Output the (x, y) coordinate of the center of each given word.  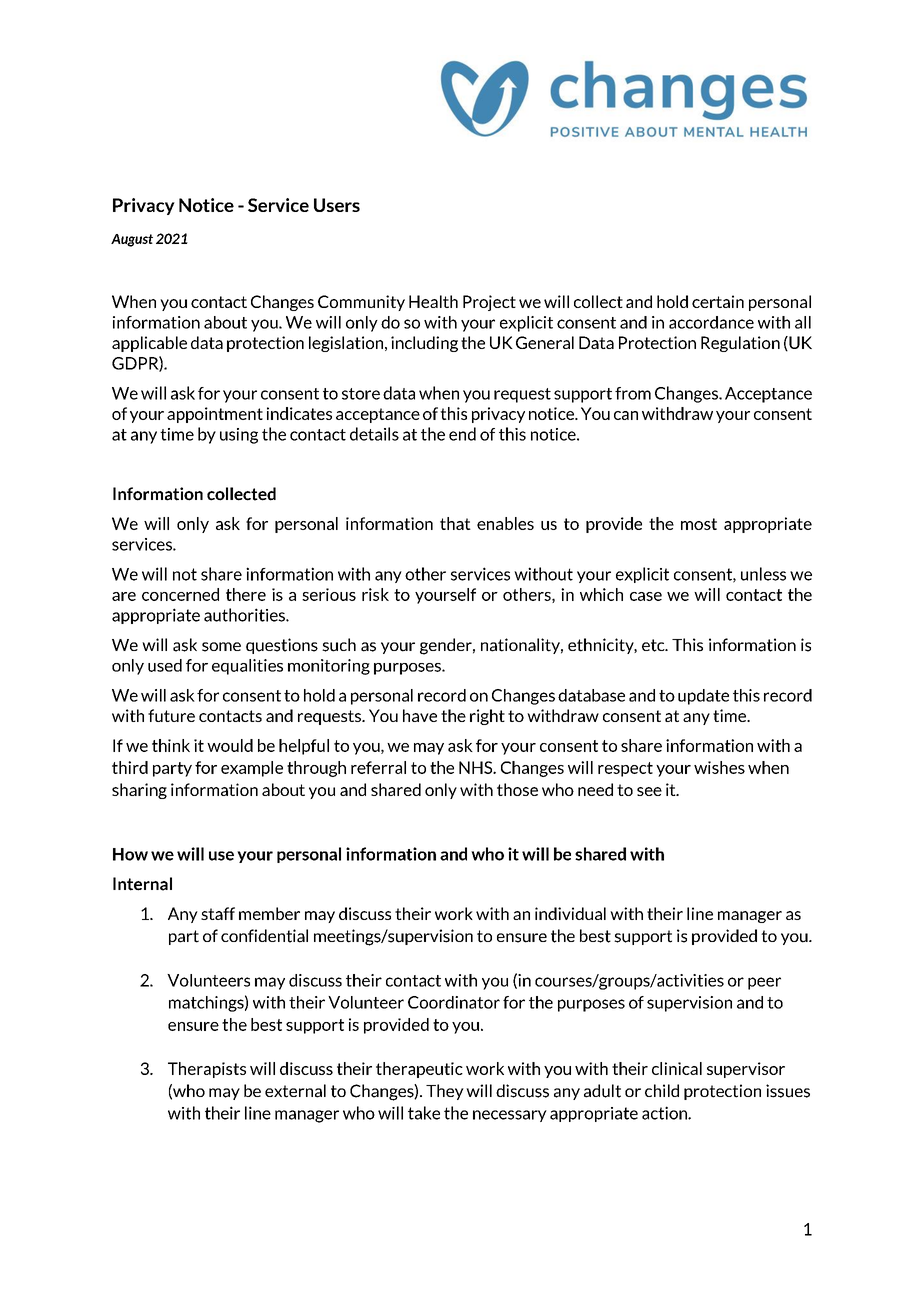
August (132, 240)
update (703, 697)
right (487, 717)
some (221, 647)
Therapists (207, 1070)
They (445, 1092)
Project (489, 303)
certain (718, 301)
